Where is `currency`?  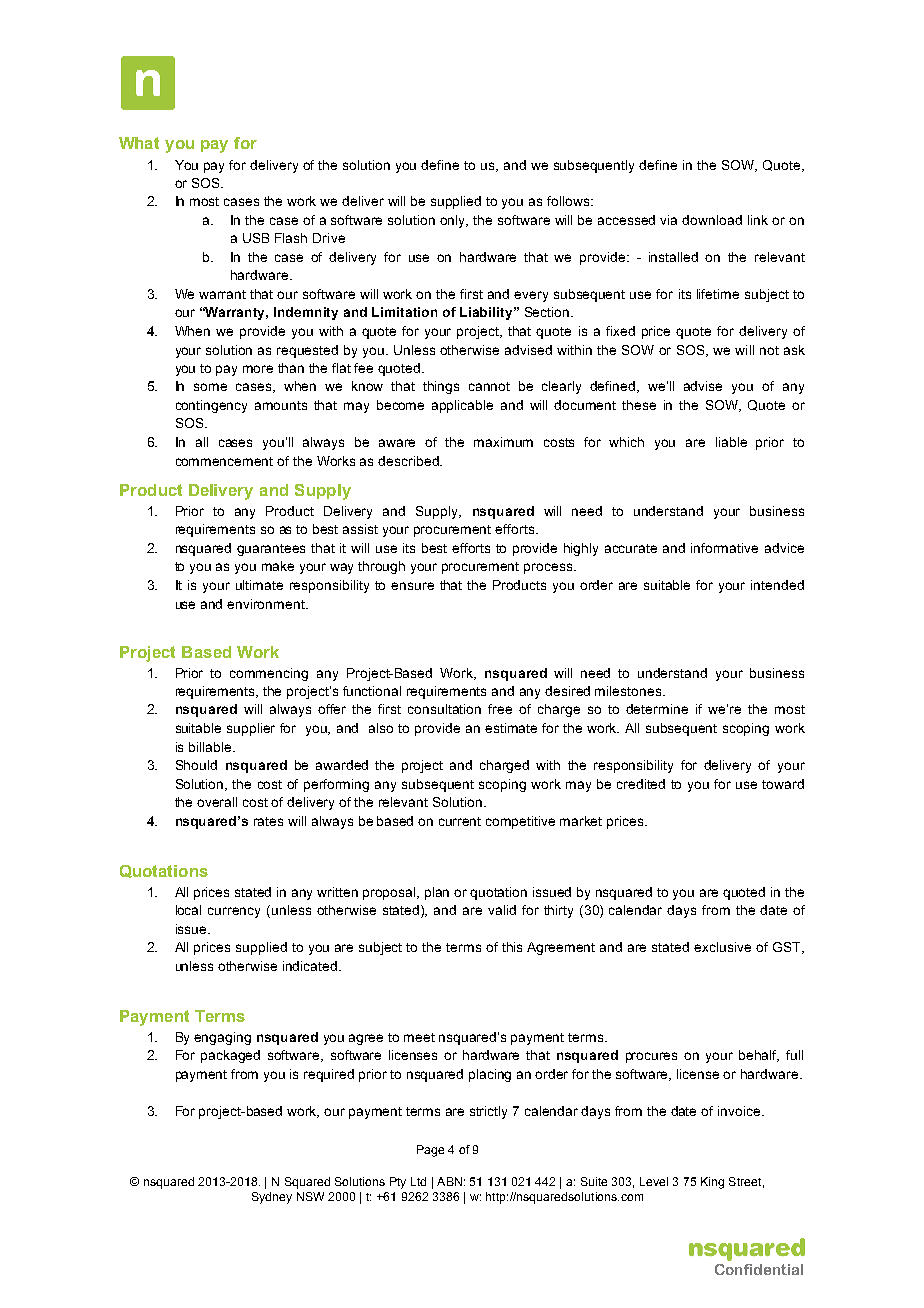
currency is located at coordinates (234, 912).
